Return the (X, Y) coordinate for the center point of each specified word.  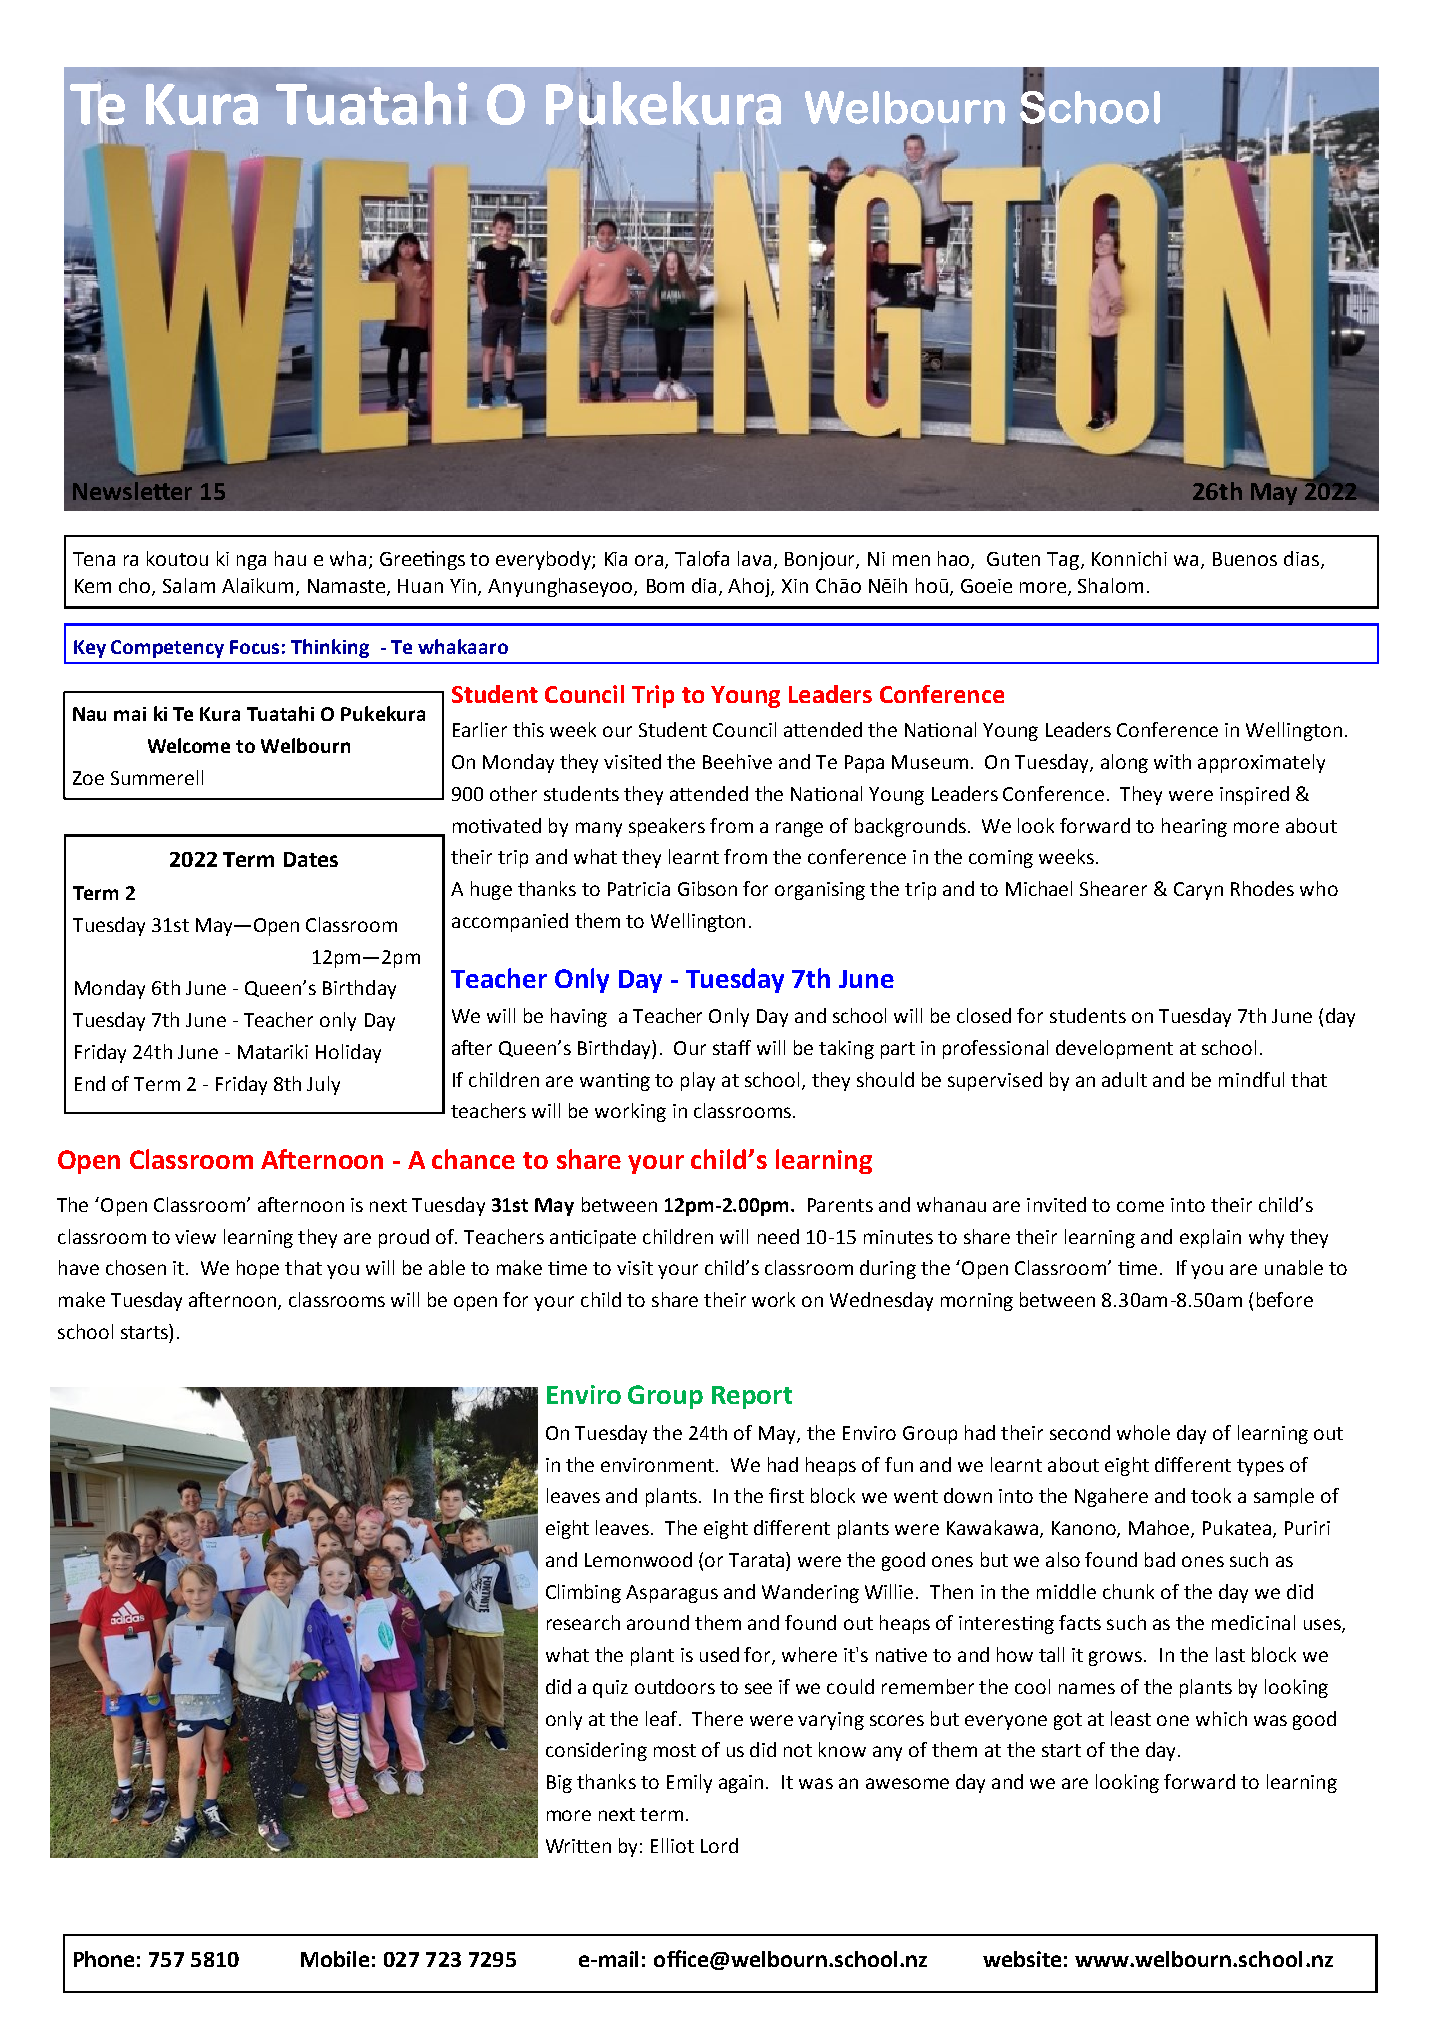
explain (1210, 1238)
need (778, 1236)
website (1022, 1959)
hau (290, 558)
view (195, 1237)
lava (754, 558)
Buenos (1245, 559)
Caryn (1198, 891)
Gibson (707, 888)
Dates (311, 859)
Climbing (583, 1593)
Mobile (335, 1959)
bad (1160, 1559)
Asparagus (672, 1594)
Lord (719, 1845)
